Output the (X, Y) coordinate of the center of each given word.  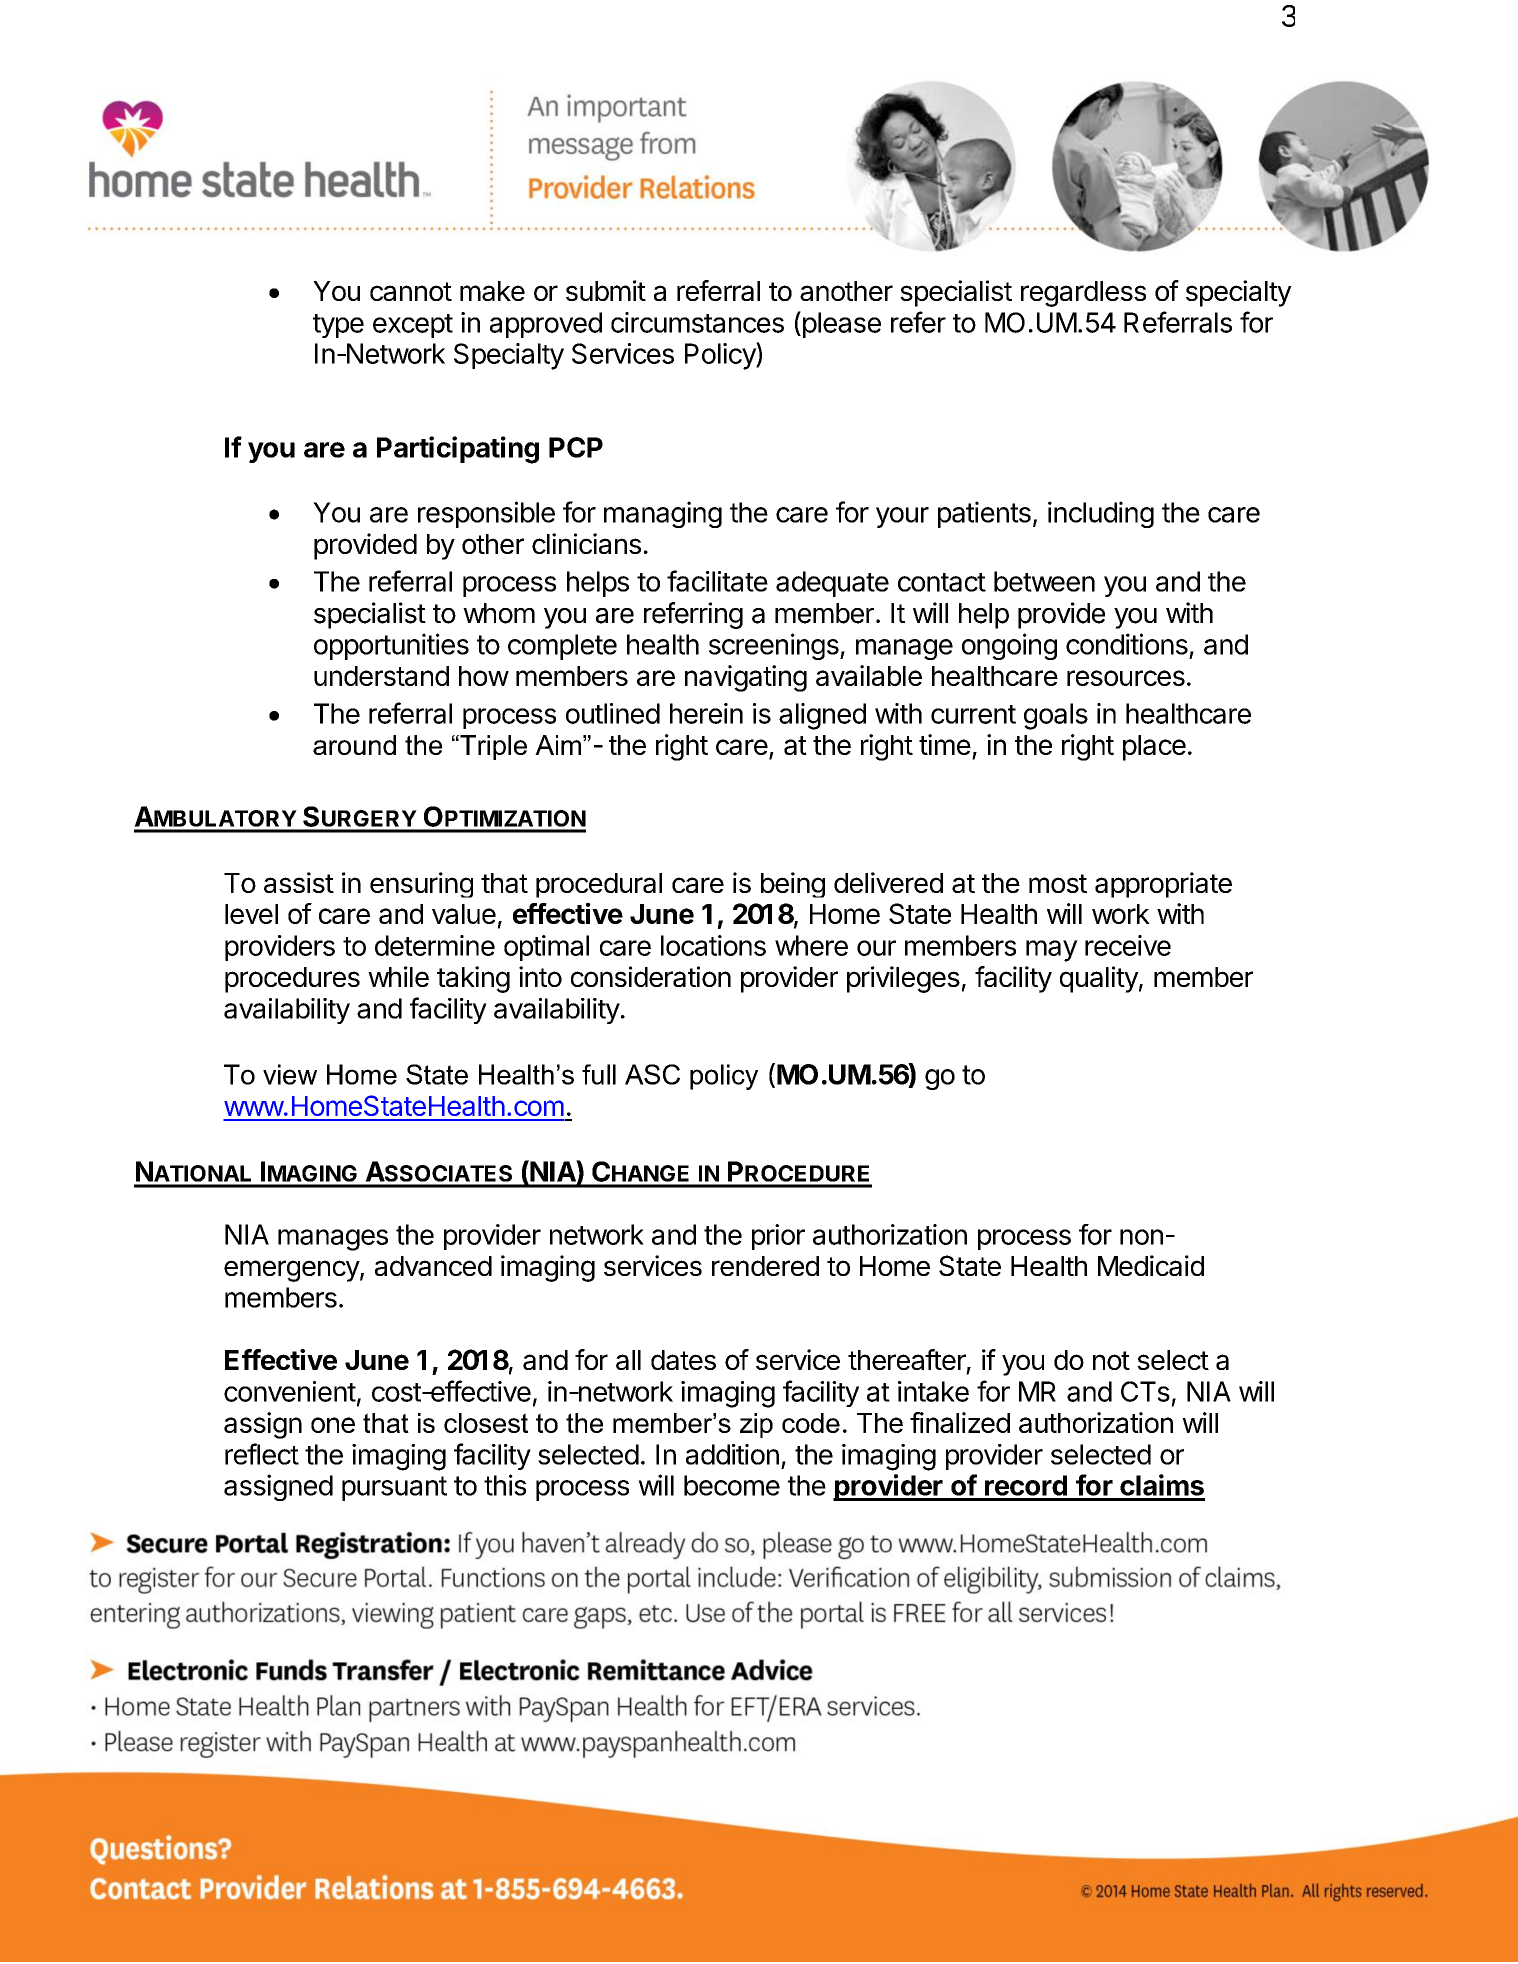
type (338, 326)
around (354, 745)
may (1052, 951)
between (1044, 581)
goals (1056, 716)
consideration (651, 976)
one (333, 1425)
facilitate (717, 581)
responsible (486, 514)
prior (778, 1237)
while (398, 976)
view (290, 1074)
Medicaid (1151, 1265)
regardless (1083, 294)
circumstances (697, 322)
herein (706, 713)
